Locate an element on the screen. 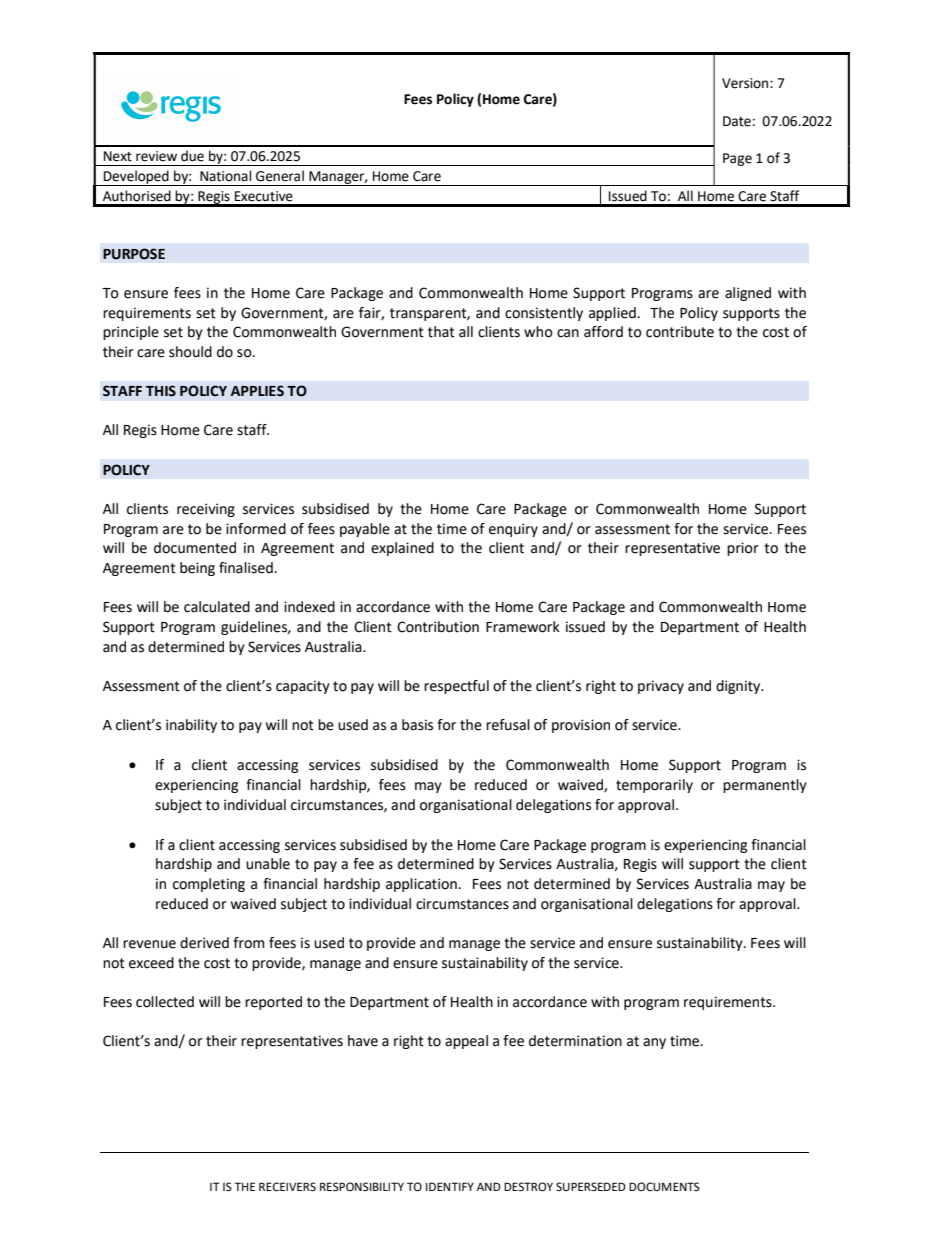 The height and width of the screenshot is (1233, 952). due is located at coordinates (192, 156).
